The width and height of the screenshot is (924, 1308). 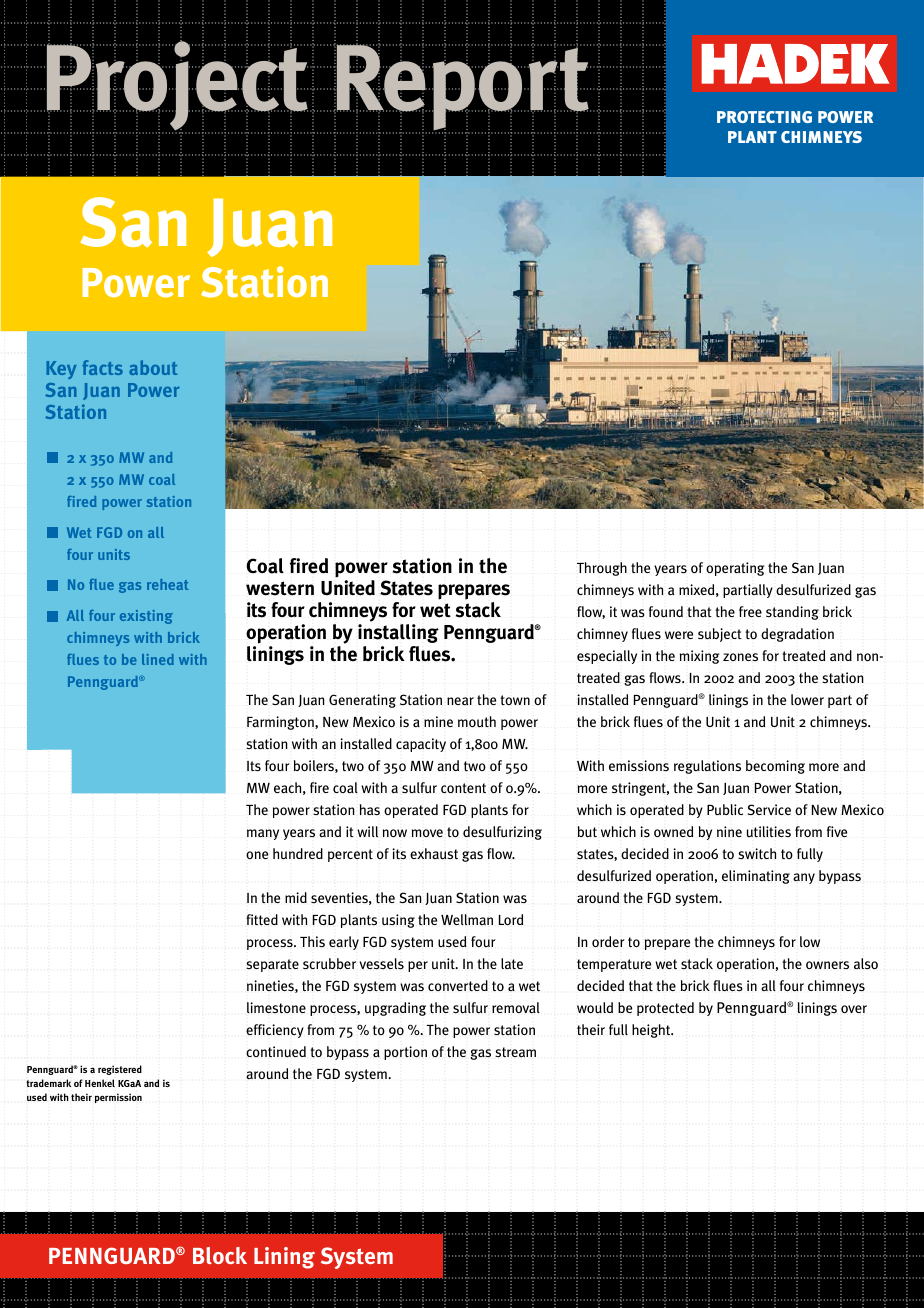 I want to click on owners, so click(x=827, y=965).
